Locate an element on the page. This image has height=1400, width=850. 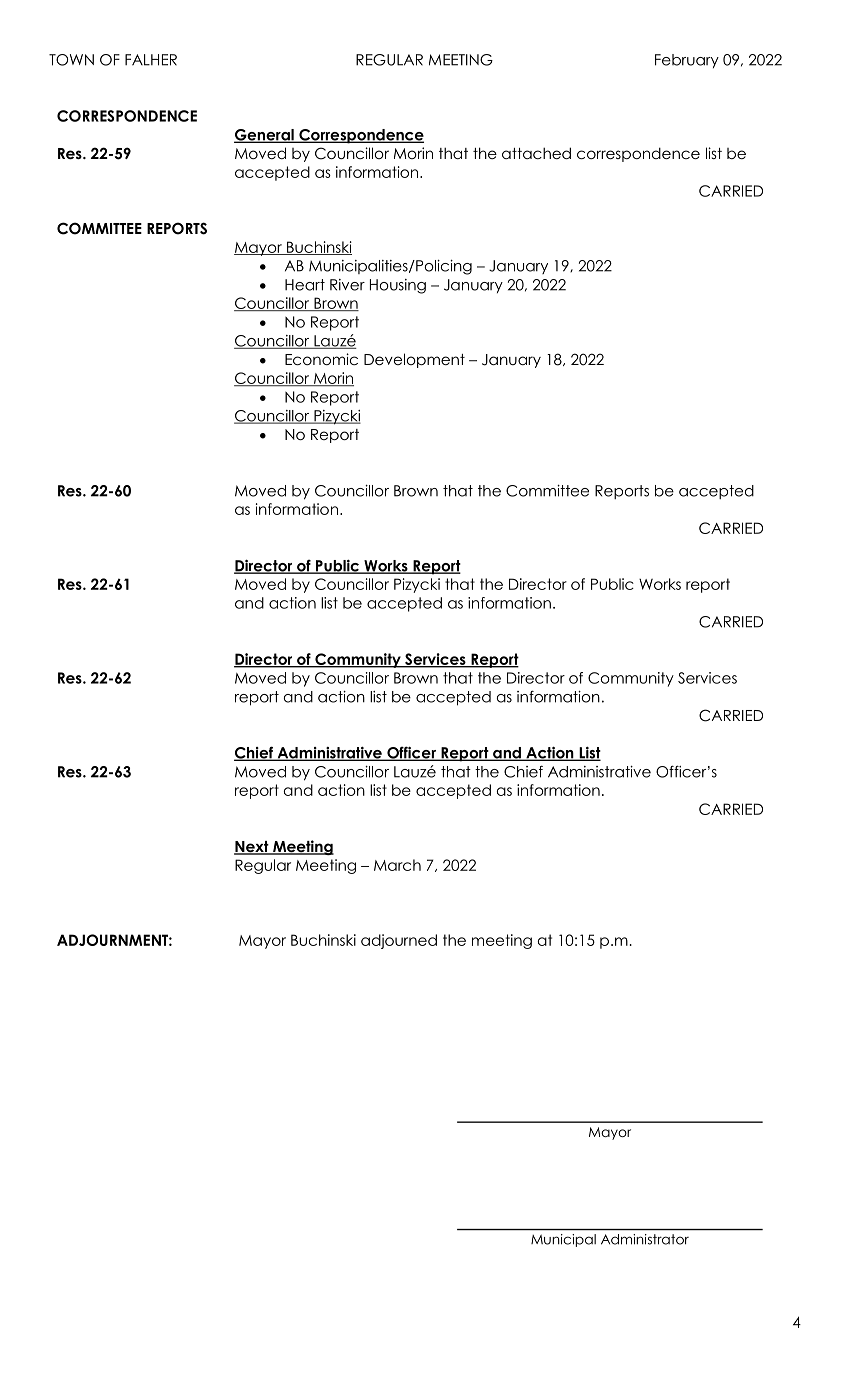
General is located at coordinates (265, 136).
